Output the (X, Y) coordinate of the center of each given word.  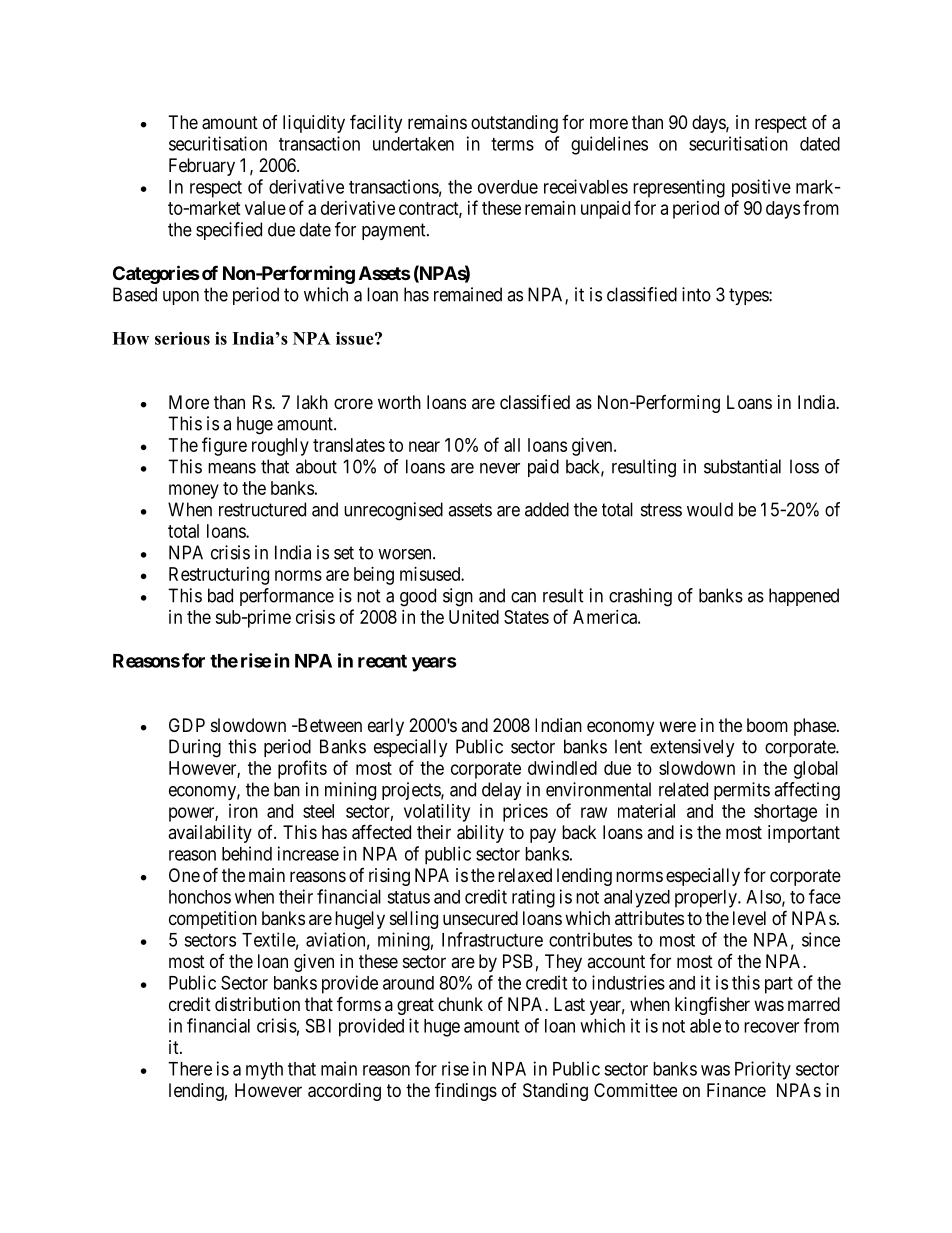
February (202, 167)
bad (220, 595)
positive (761, 188)
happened (804, 597)
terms (512, 144)
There (190, 1069)
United (474, 617)
